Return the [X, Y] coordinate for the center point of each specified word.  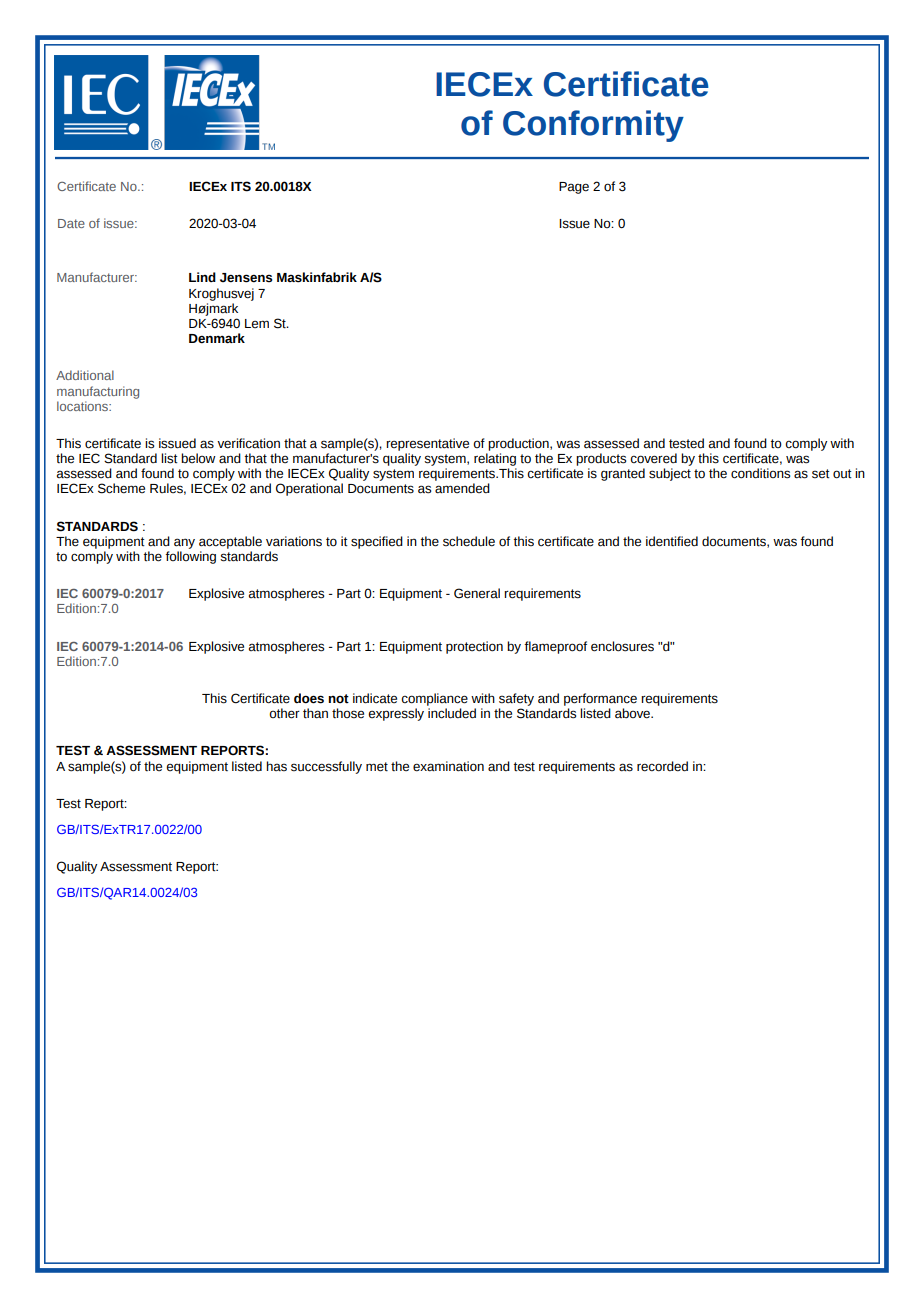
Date [71, 223]
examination [448, 766]
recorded [662, 766]
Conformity [593, 126]
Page [574, 188]
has [276, 766]
